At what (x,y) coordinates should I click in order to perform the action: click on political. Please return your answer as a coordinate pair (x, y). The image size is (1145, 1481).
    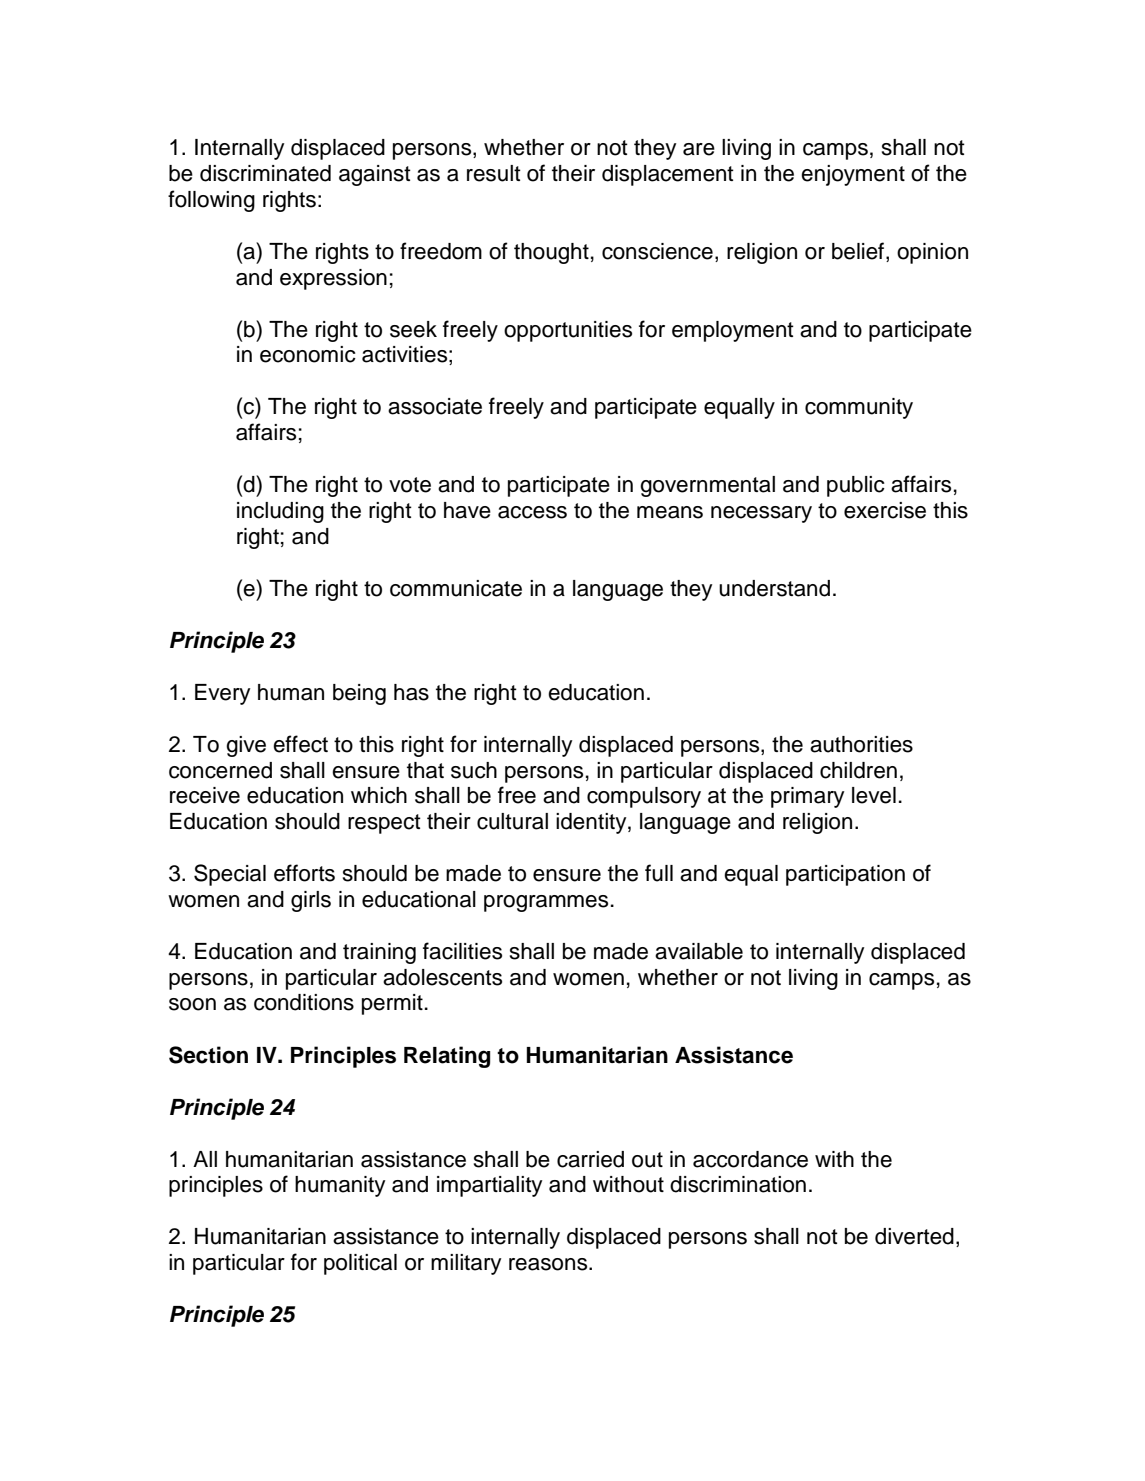
    Looking at the image, I should click on (360, 1264).
